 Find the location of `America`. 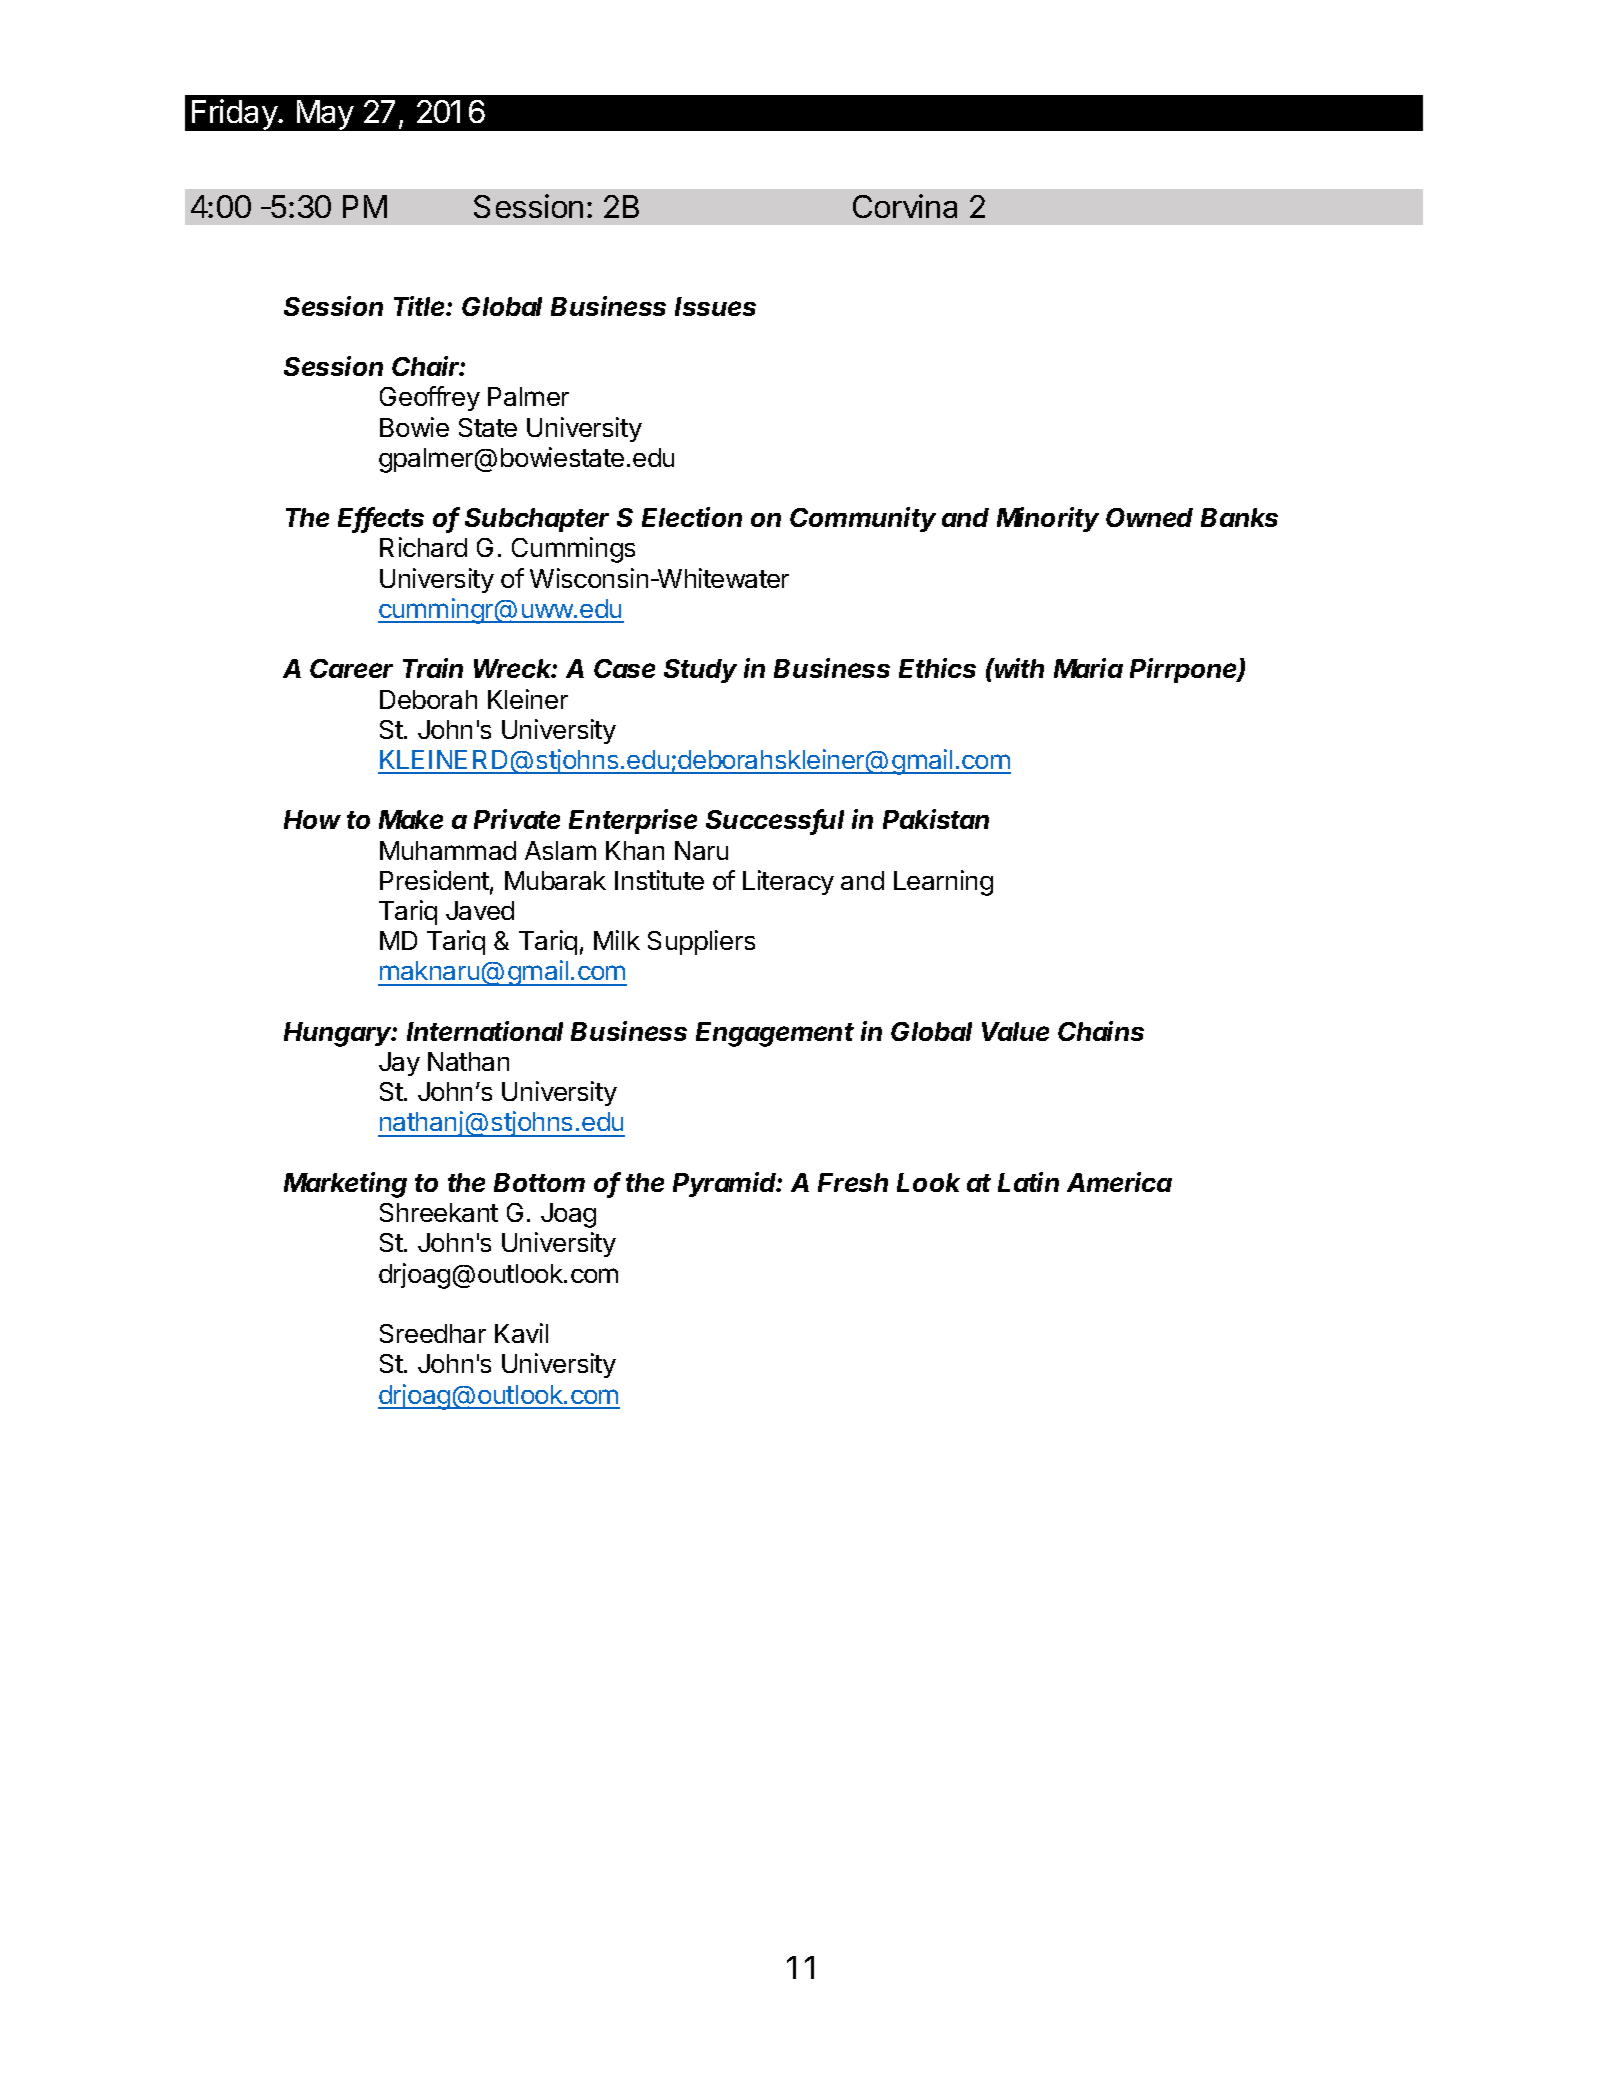

America is located at coordinates (1119, 1182).
